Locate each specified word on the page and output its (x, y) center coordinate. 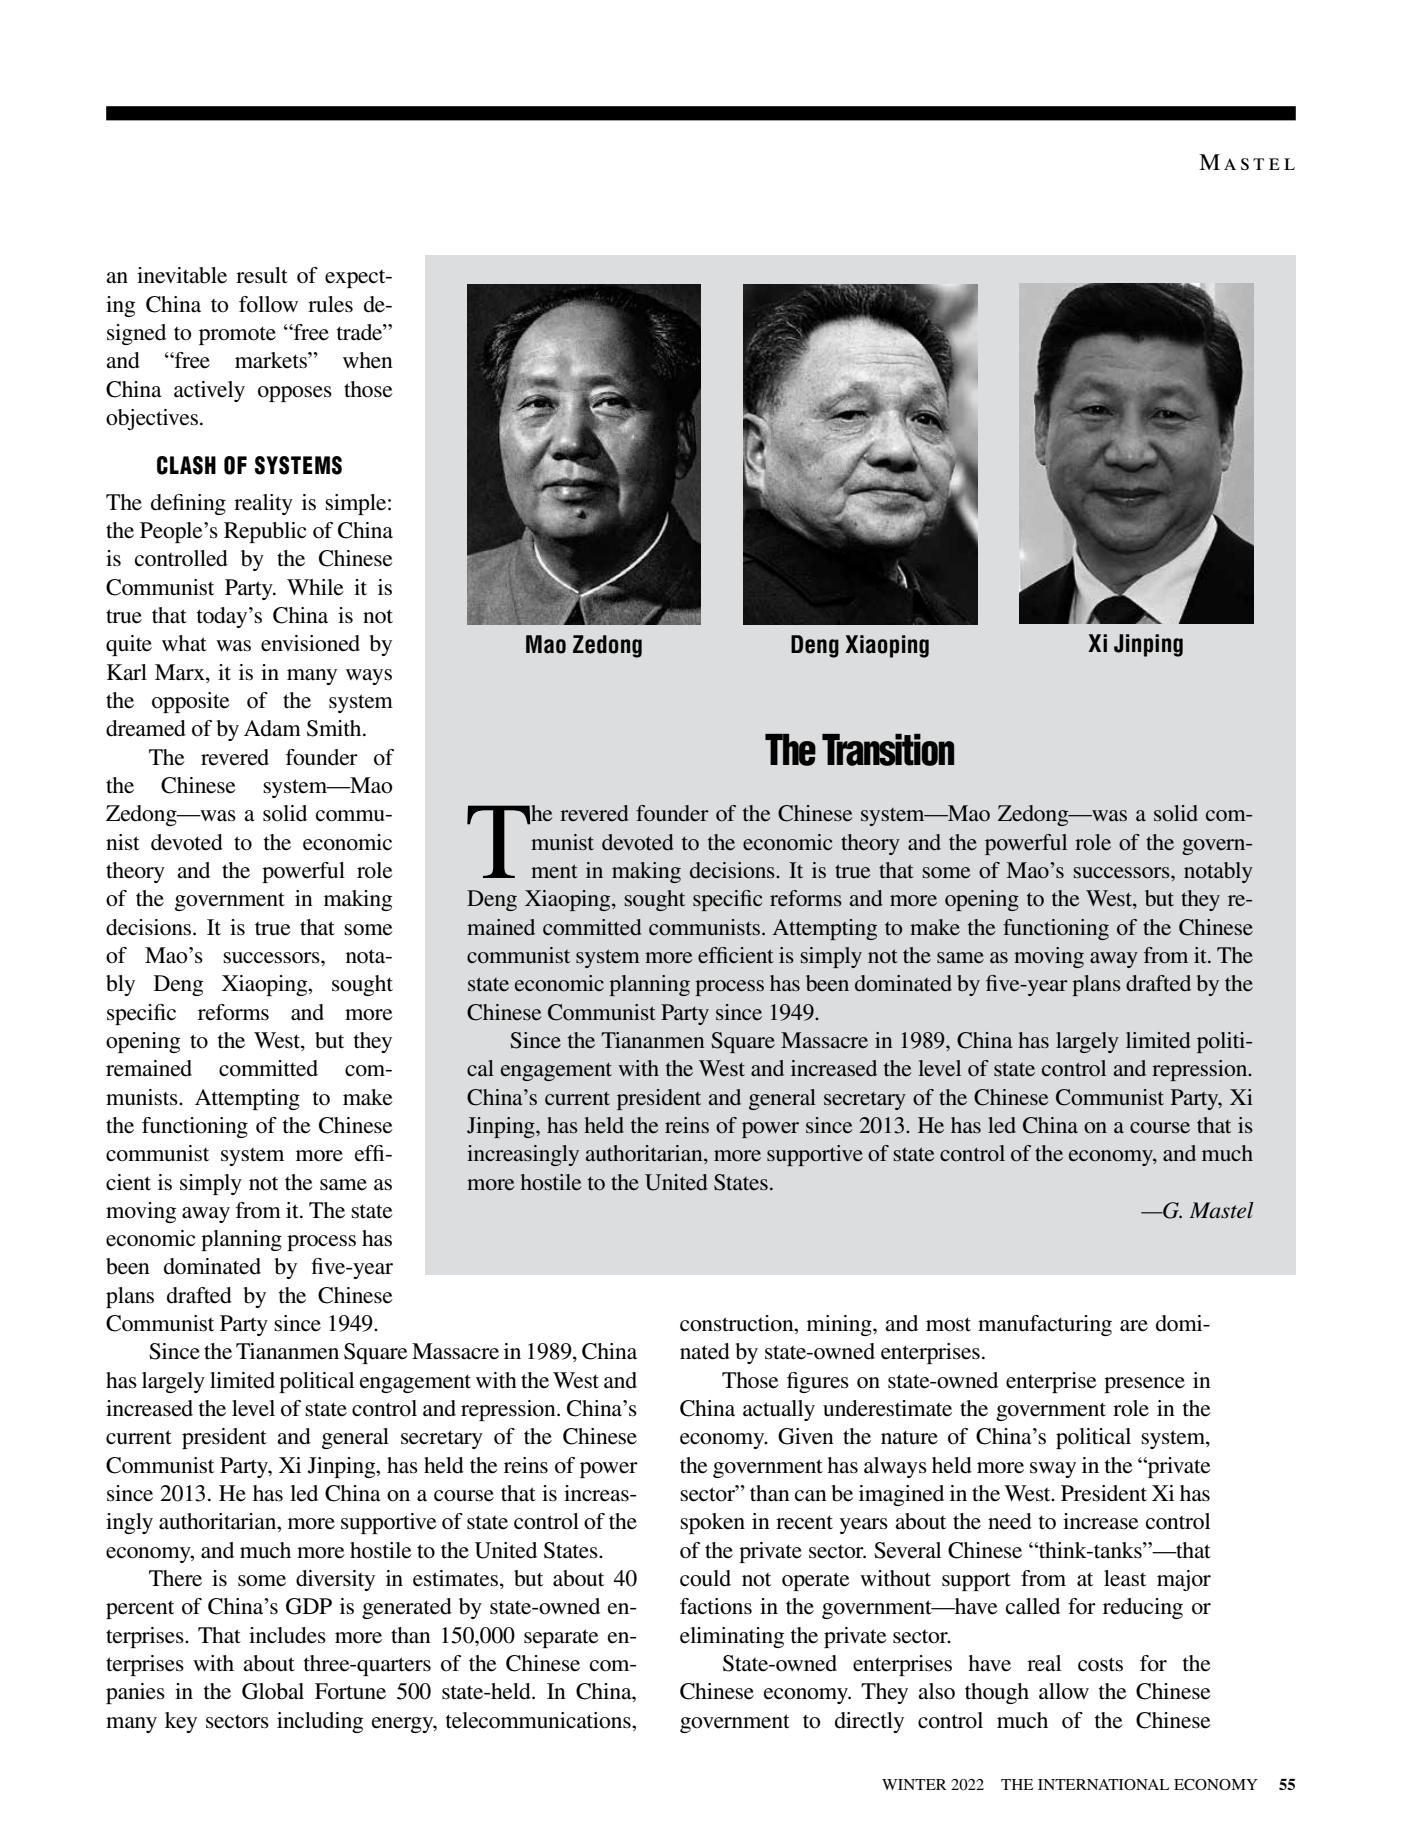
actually (779, 1410)
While (315, 587)
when (368, 360)
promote (237, 335)
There (175, 1578)
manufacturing (1045, 1325)
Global (273, 1691)
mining (840, 1325)
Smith (335, 728)
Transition (888, 750)
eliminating (732, 1637)
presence (1144, 1385)
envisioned (310, 643)
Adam (272, 728)
